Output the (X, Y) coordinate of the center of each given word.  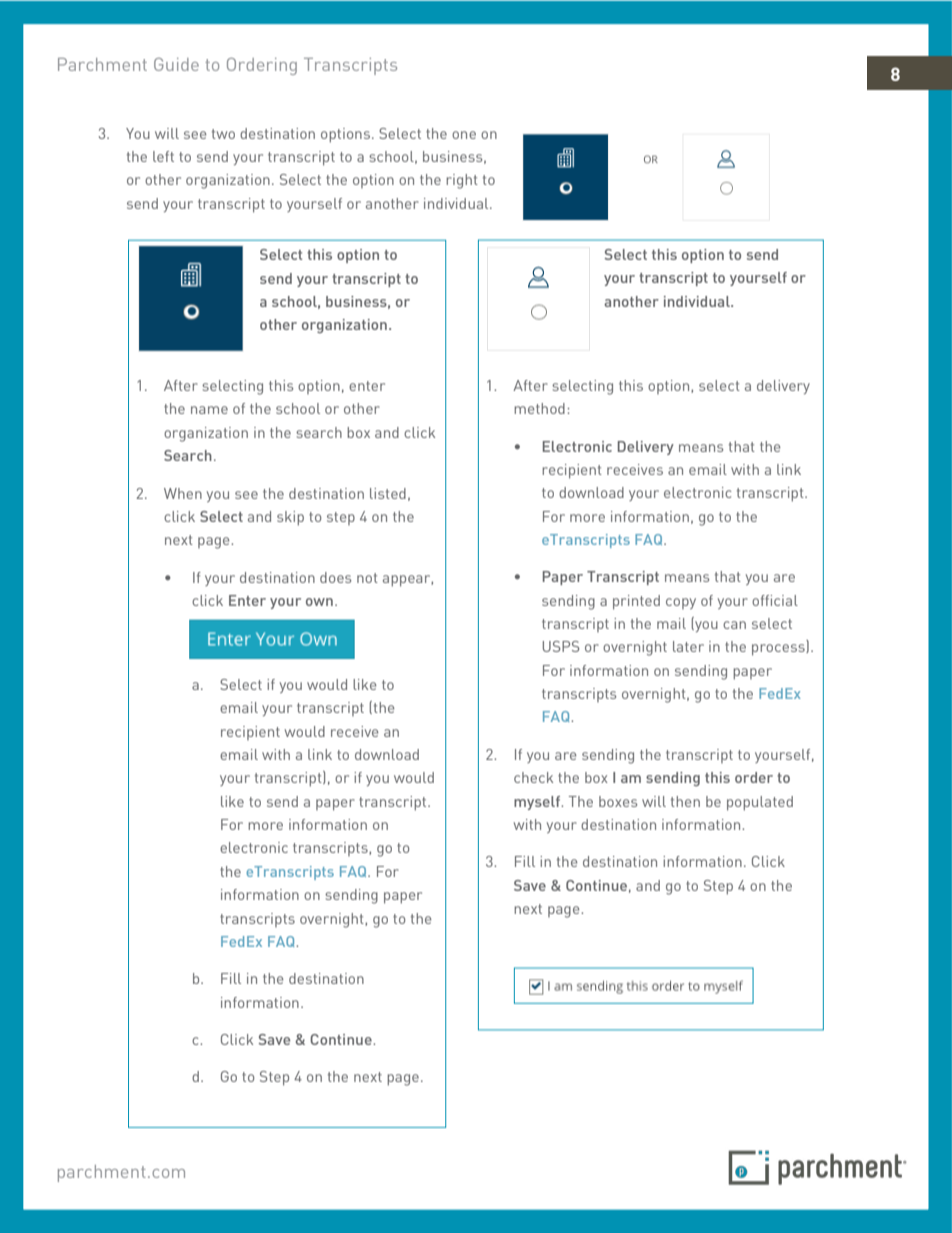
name (209, 410)
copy (681, 603)
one (464, 135)
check (533, 777)
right (462, 181)
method (539, 408)
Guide (176, 64)
